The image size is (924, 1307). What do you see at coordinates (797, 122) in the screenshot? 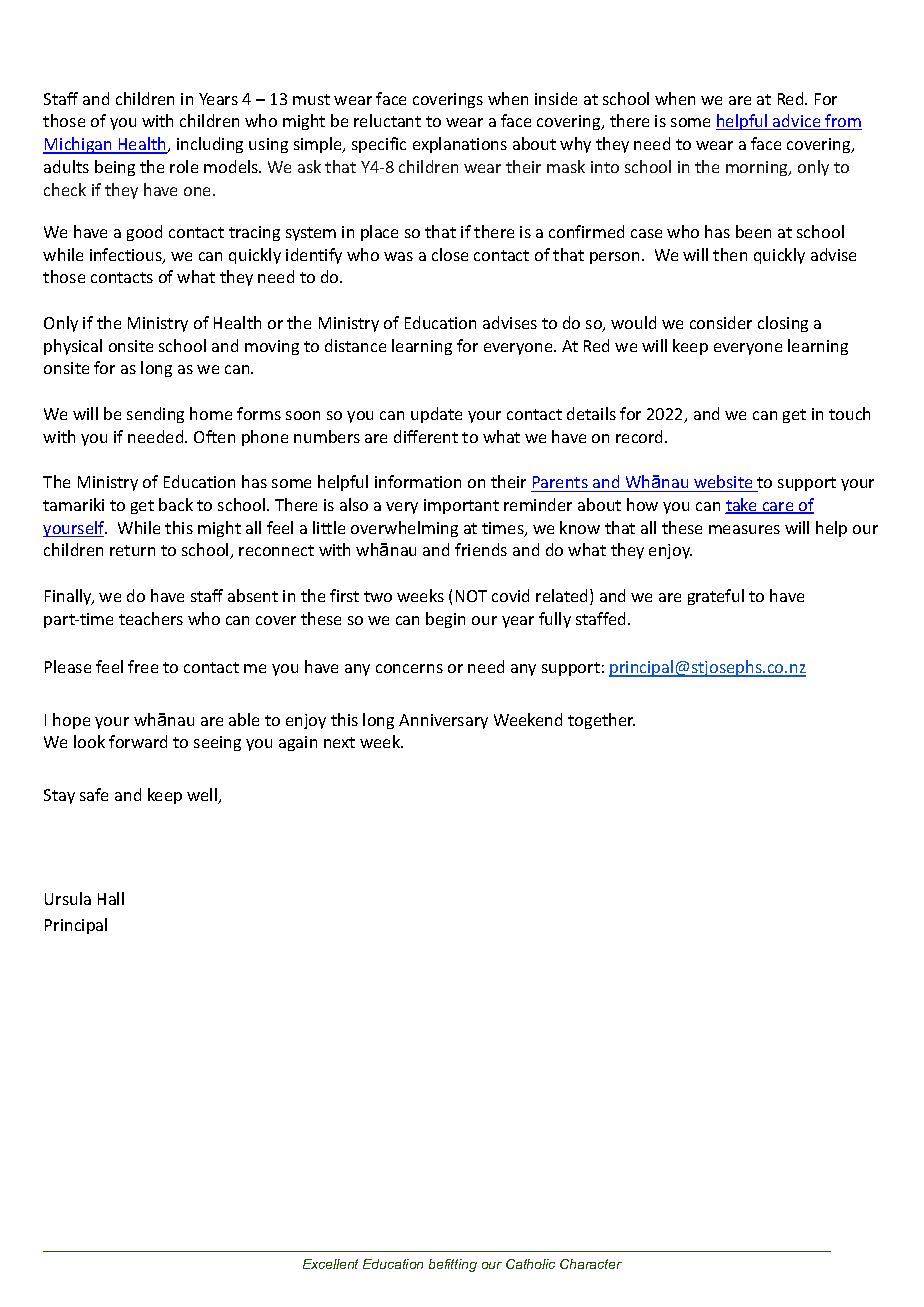
I see `advice` at bounding box center [797, 122].
